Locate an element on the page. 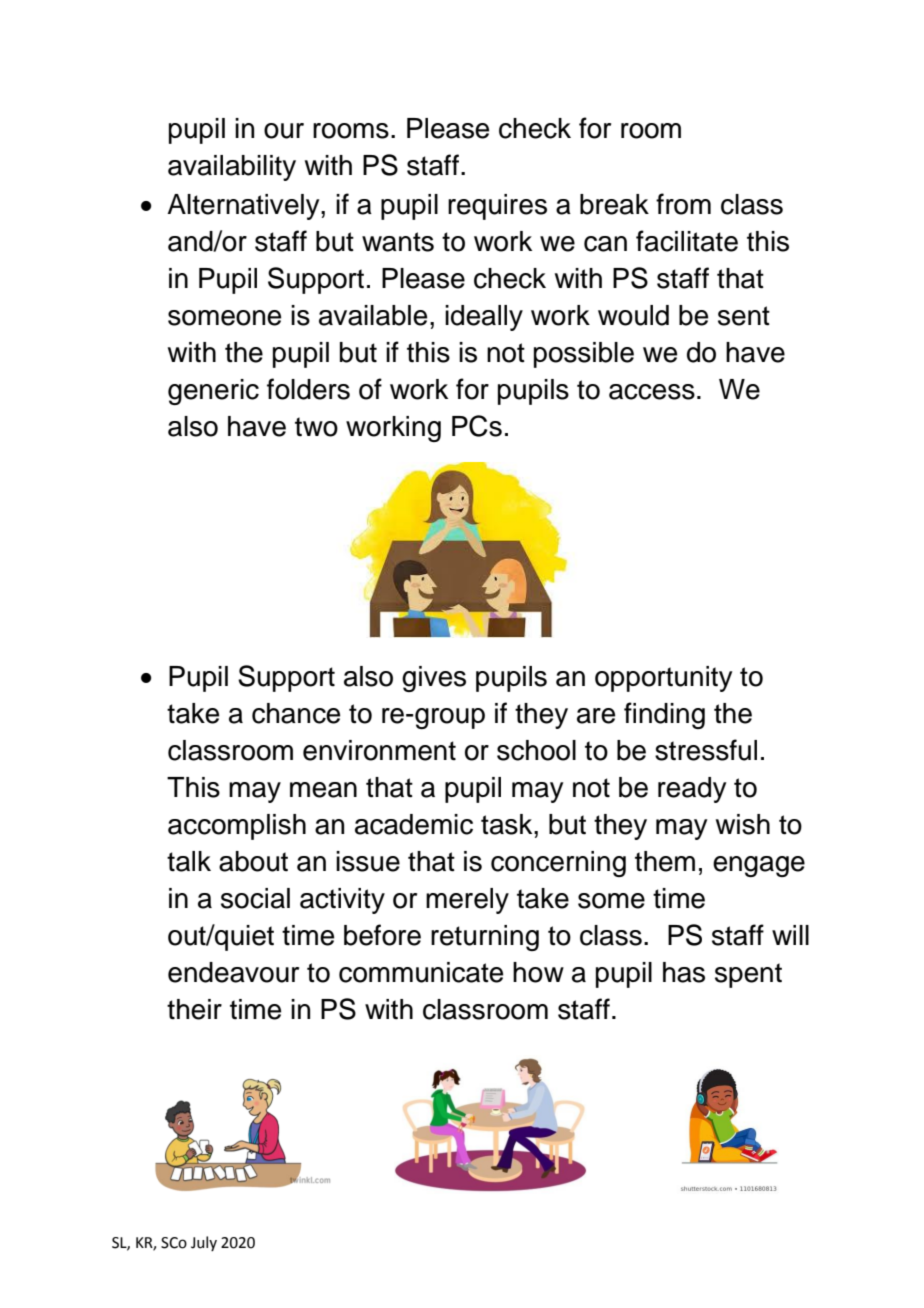 Image resolution: width=924 pixels, height=1308 pixels. spent is located at coordinates (748, 975).
